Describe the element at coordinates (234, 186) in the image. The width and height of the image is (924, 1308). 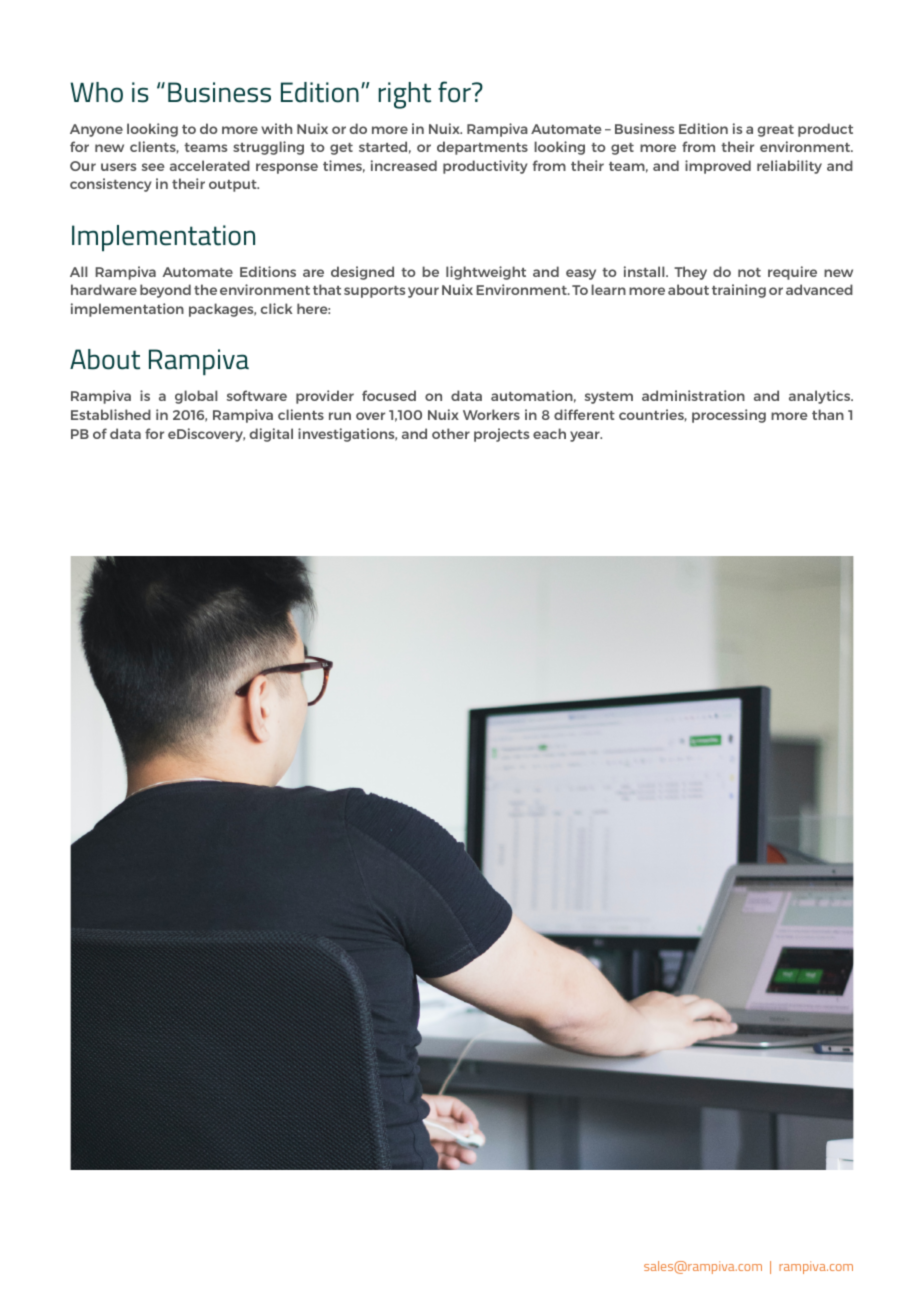
I see `output` at that location.
